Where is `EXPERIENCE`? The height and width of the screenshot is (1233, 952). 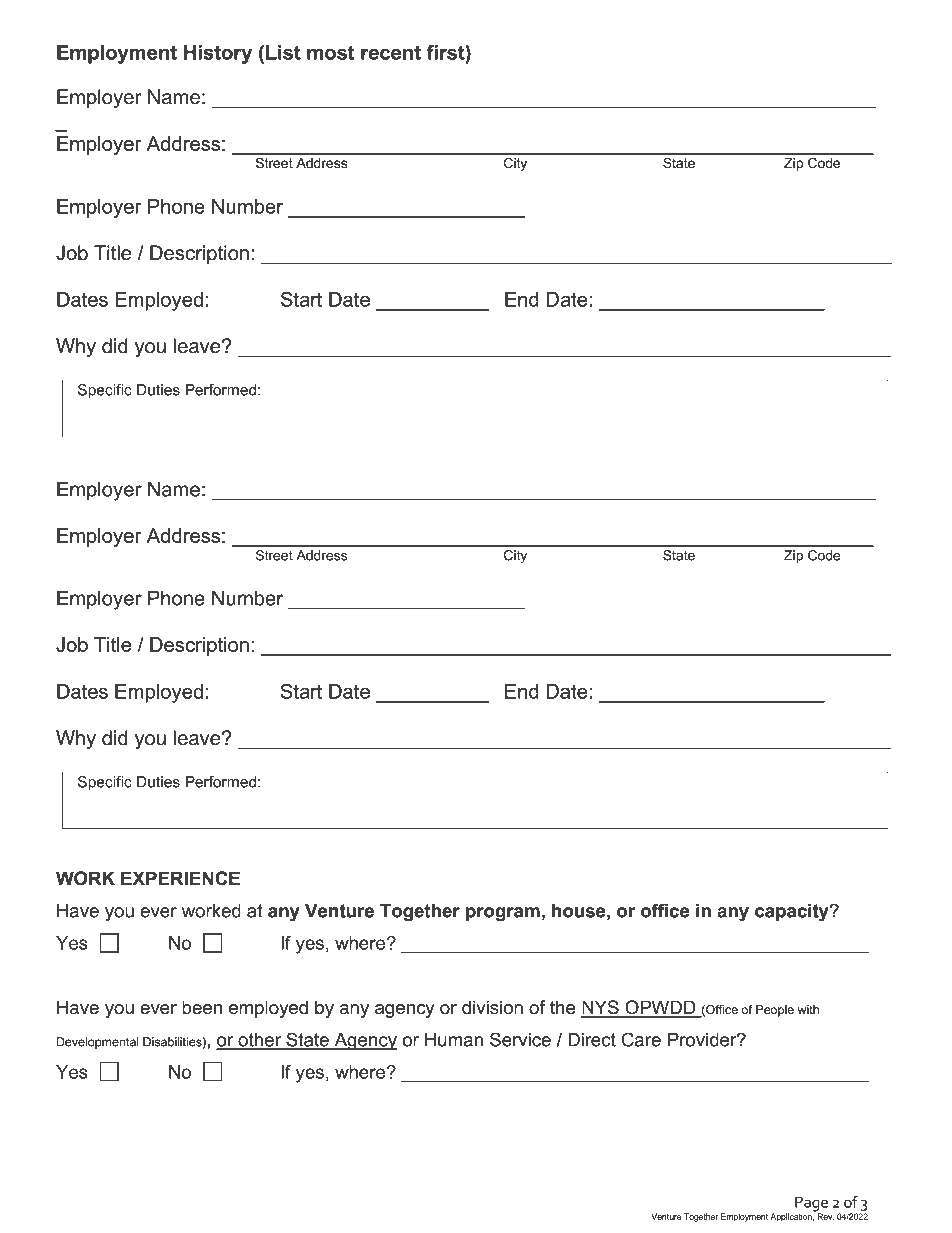 EXPERIENCE is located at coordinates (180, 878).
